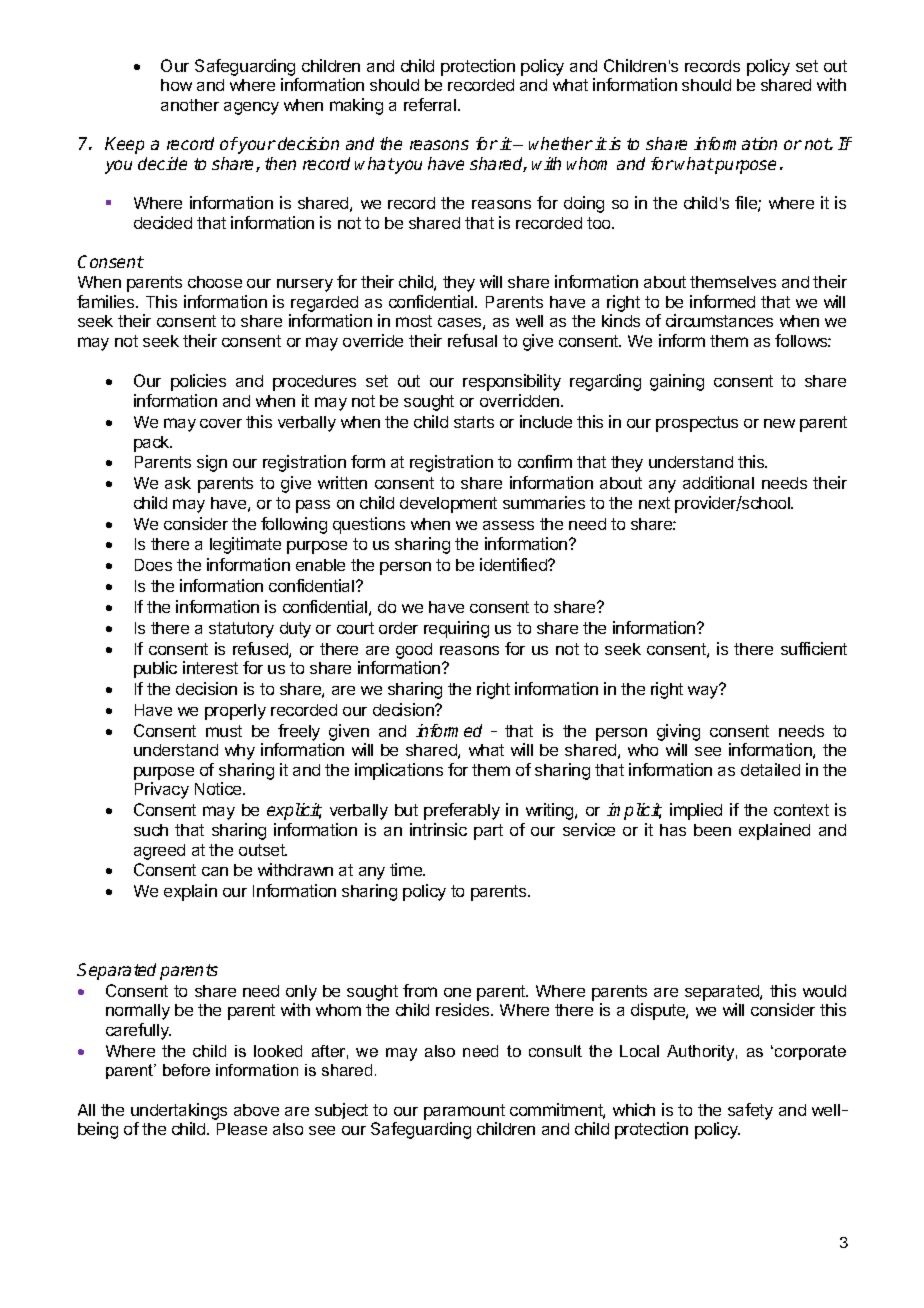 Image resolution: width=924 pixels, height=1308 pixels. Describe the element at coordinates (431, 104) in the screenshot. I see `referral` at that location.
